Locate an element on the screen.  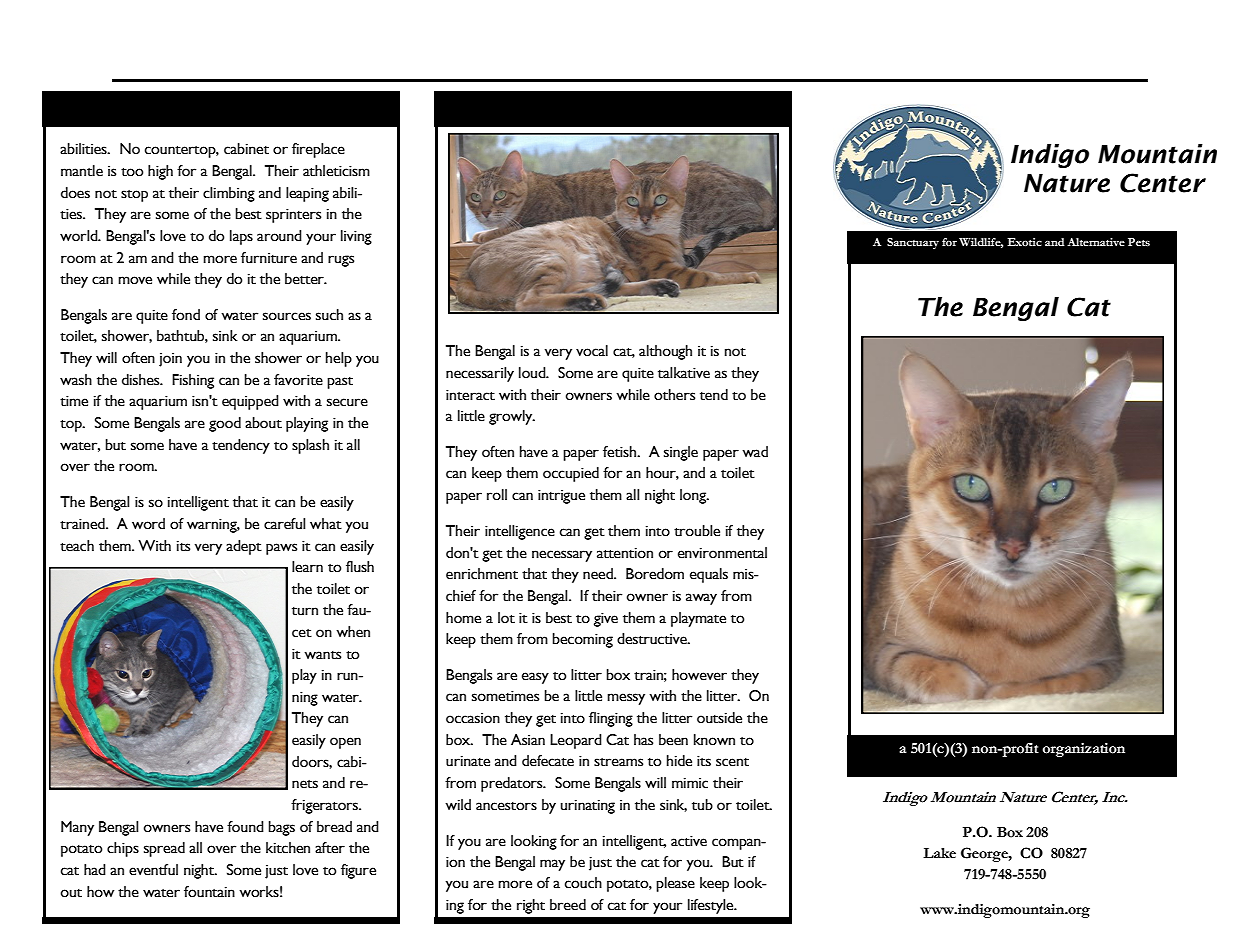
adept is located at coordinates (244, 547).
